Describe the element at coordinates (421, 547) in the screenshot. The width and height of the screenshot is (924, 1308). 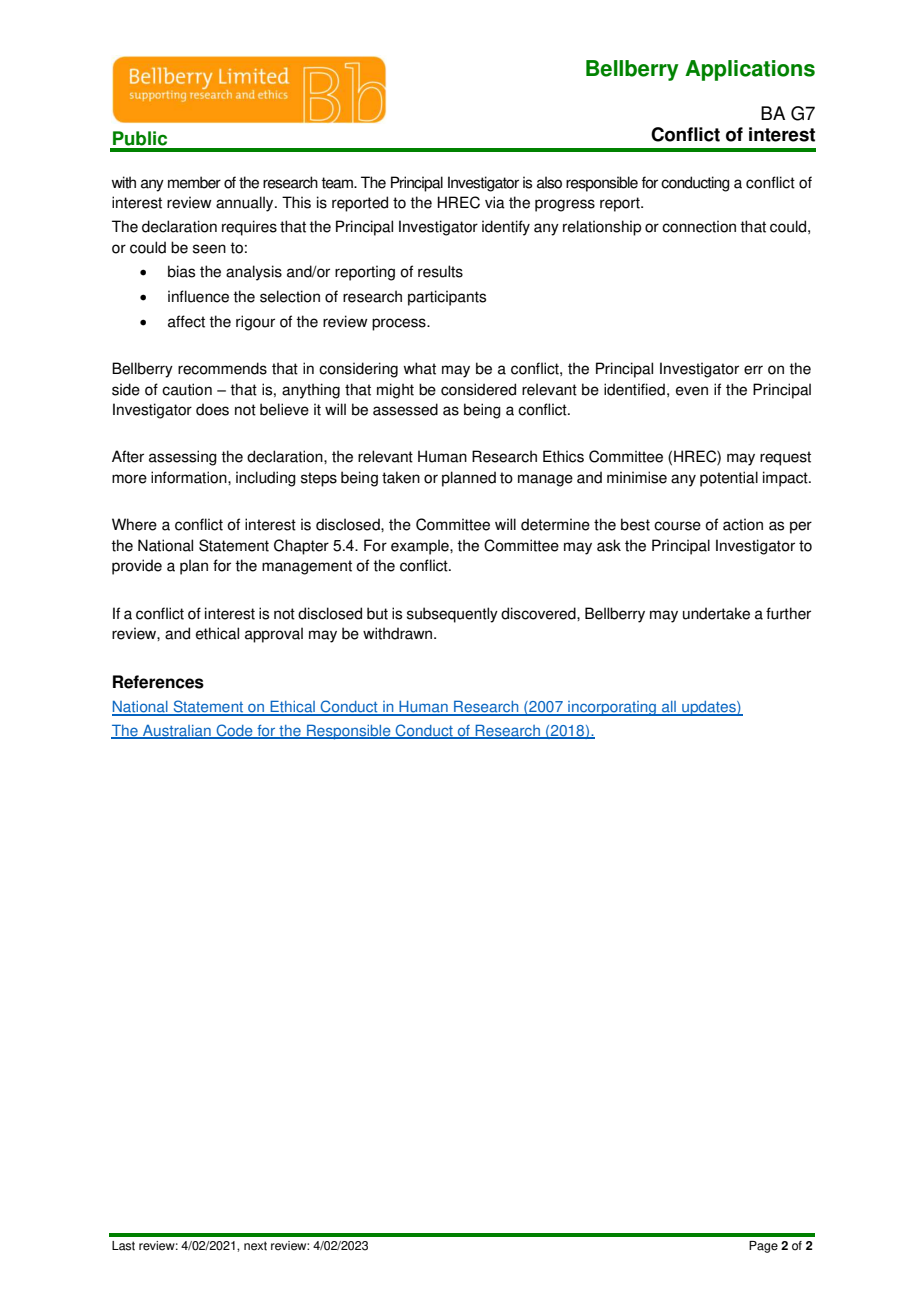
I see `example` at that location.
